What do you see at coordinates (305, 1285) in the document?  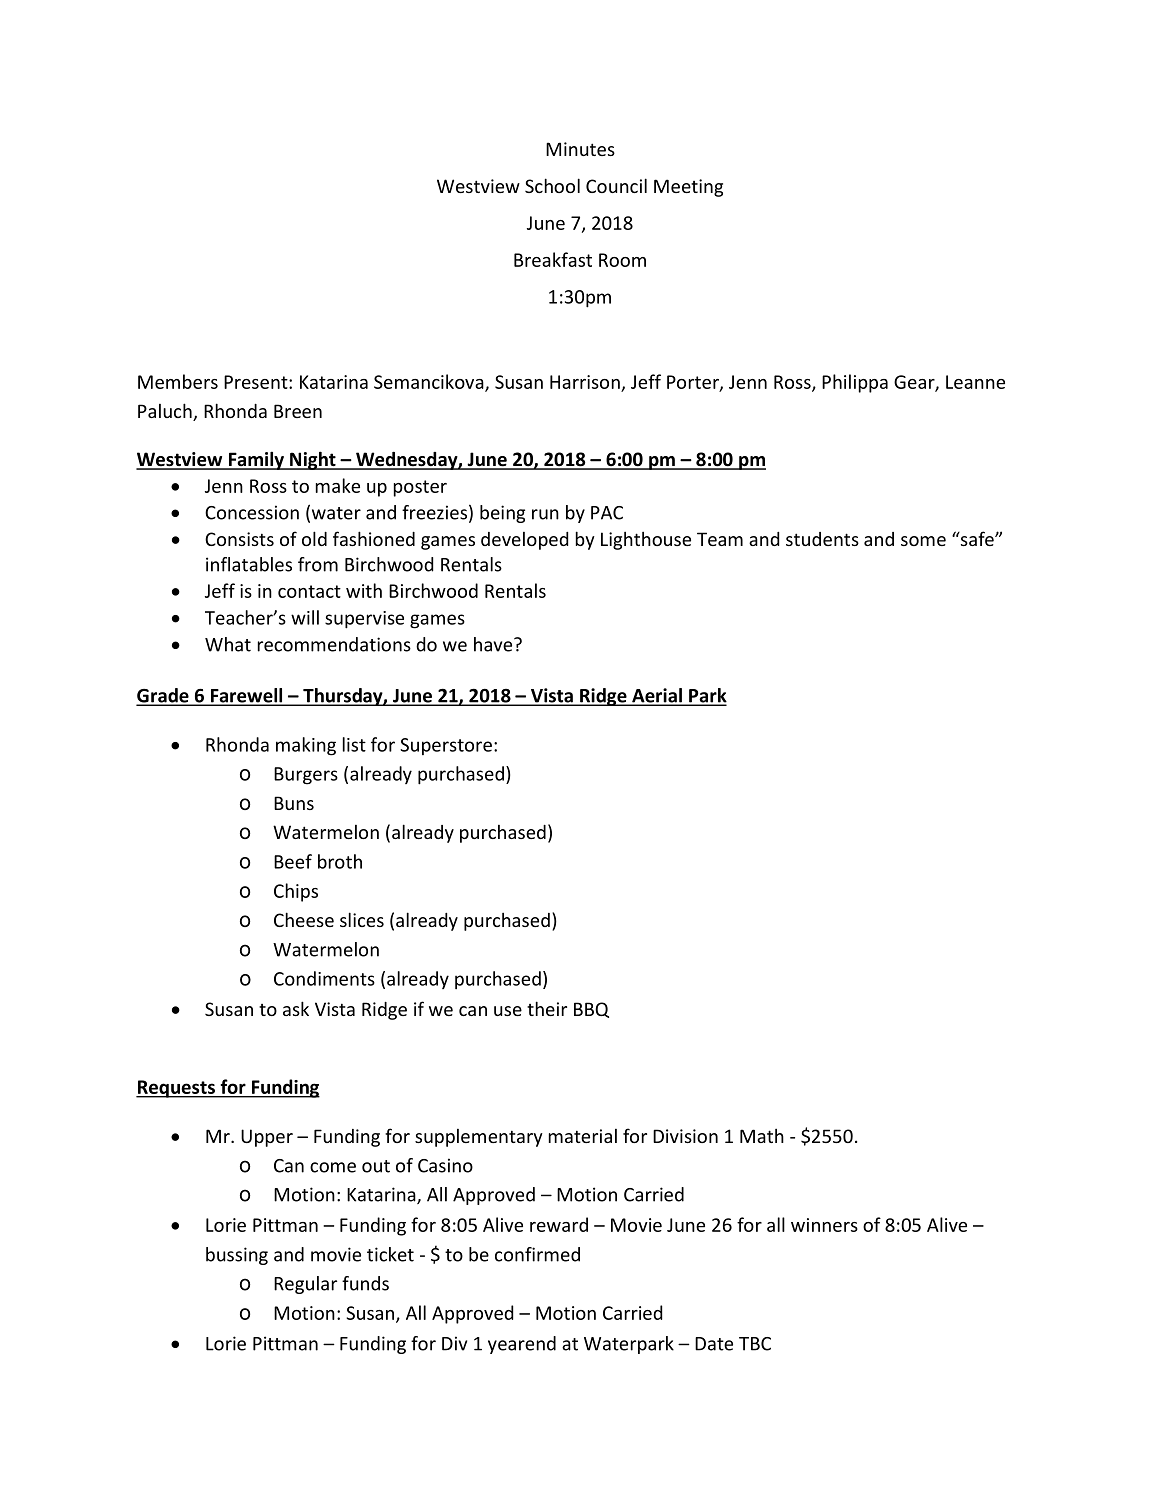 I see `Regular` at bounding box center [305, 1285].
